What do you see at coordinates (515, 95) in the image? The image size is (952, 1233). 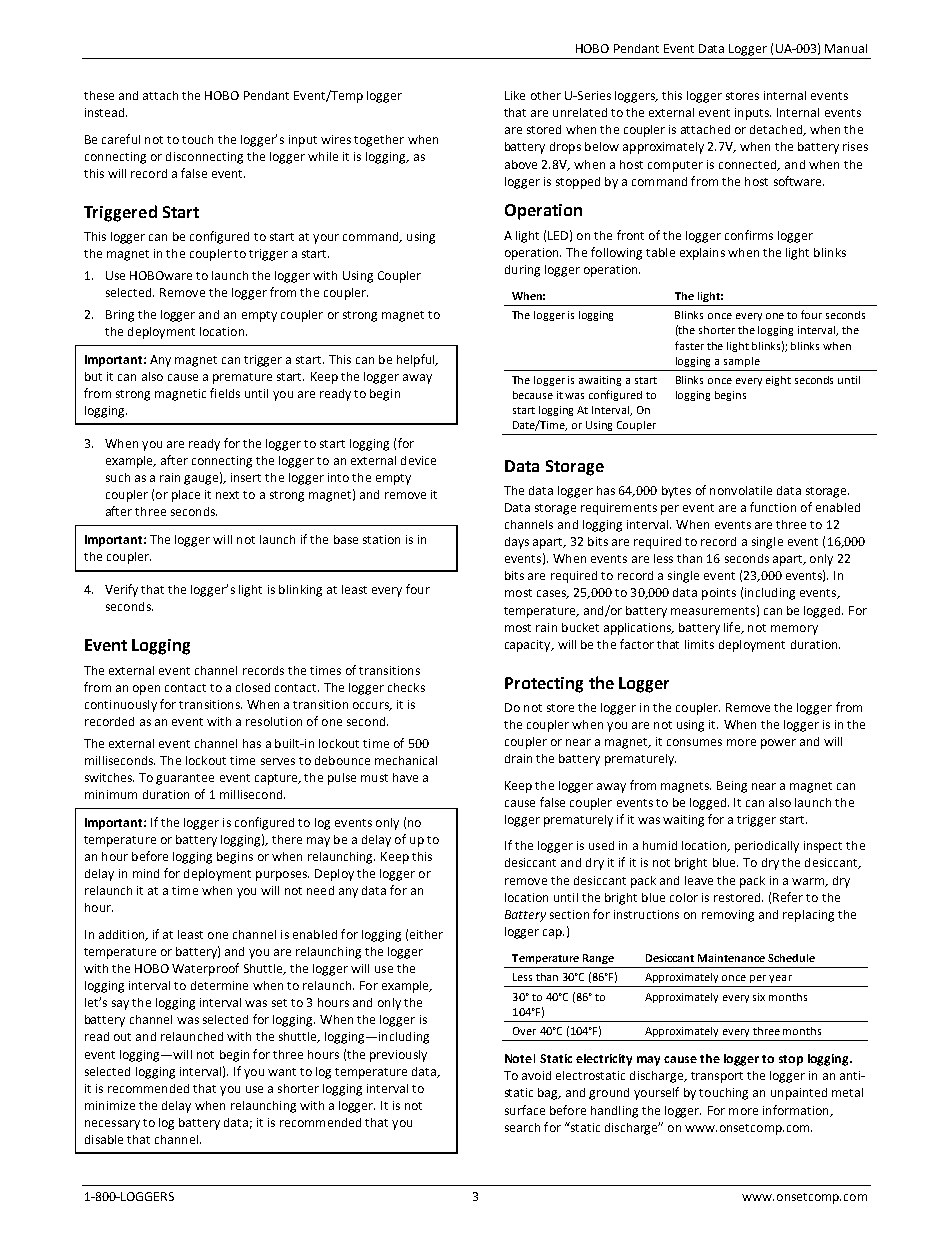 I see `Like` at bounding box center [515, 95].
